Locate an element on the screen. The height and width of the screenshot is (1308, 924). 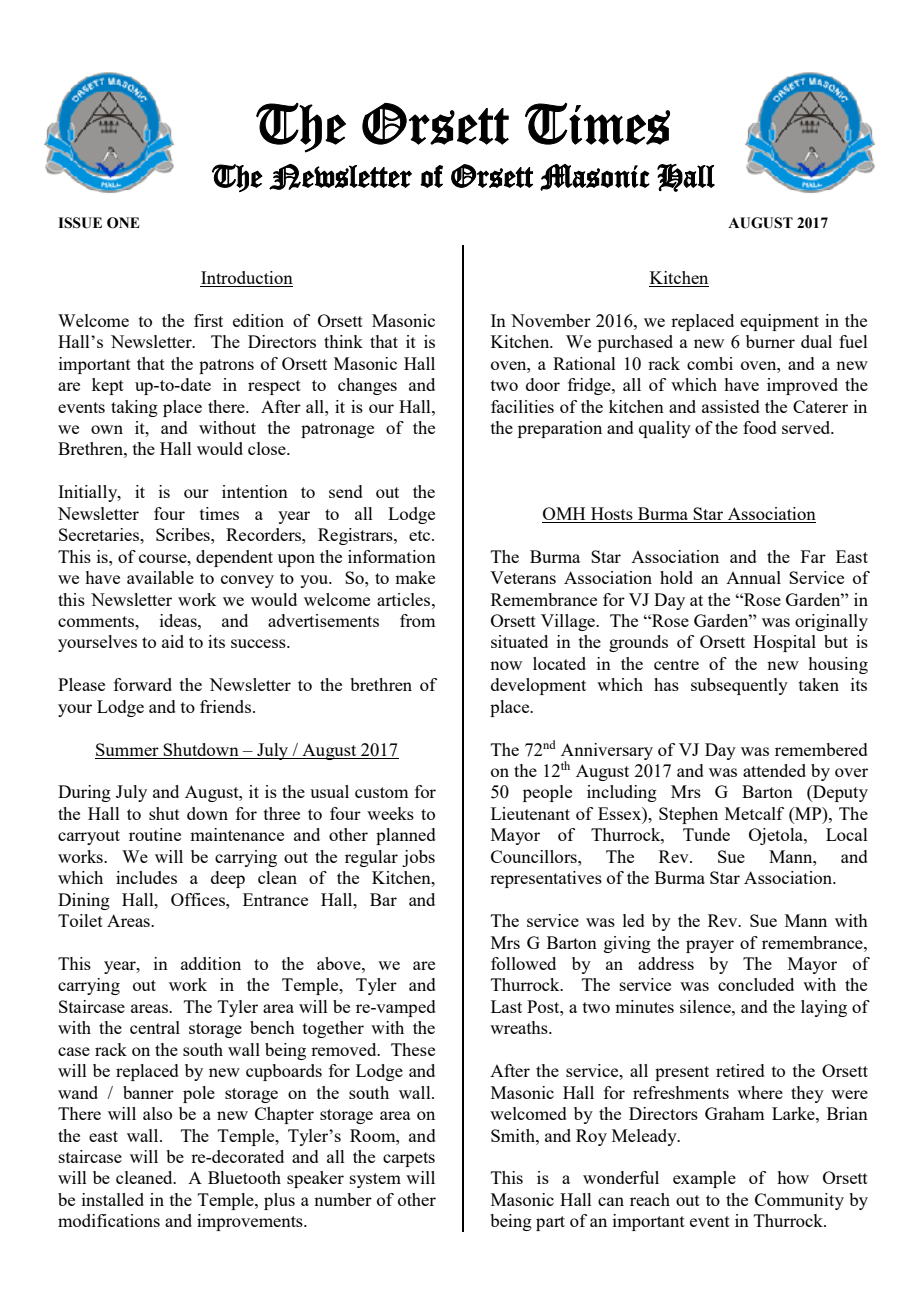
Summer is located at coordinates (127, 749).
